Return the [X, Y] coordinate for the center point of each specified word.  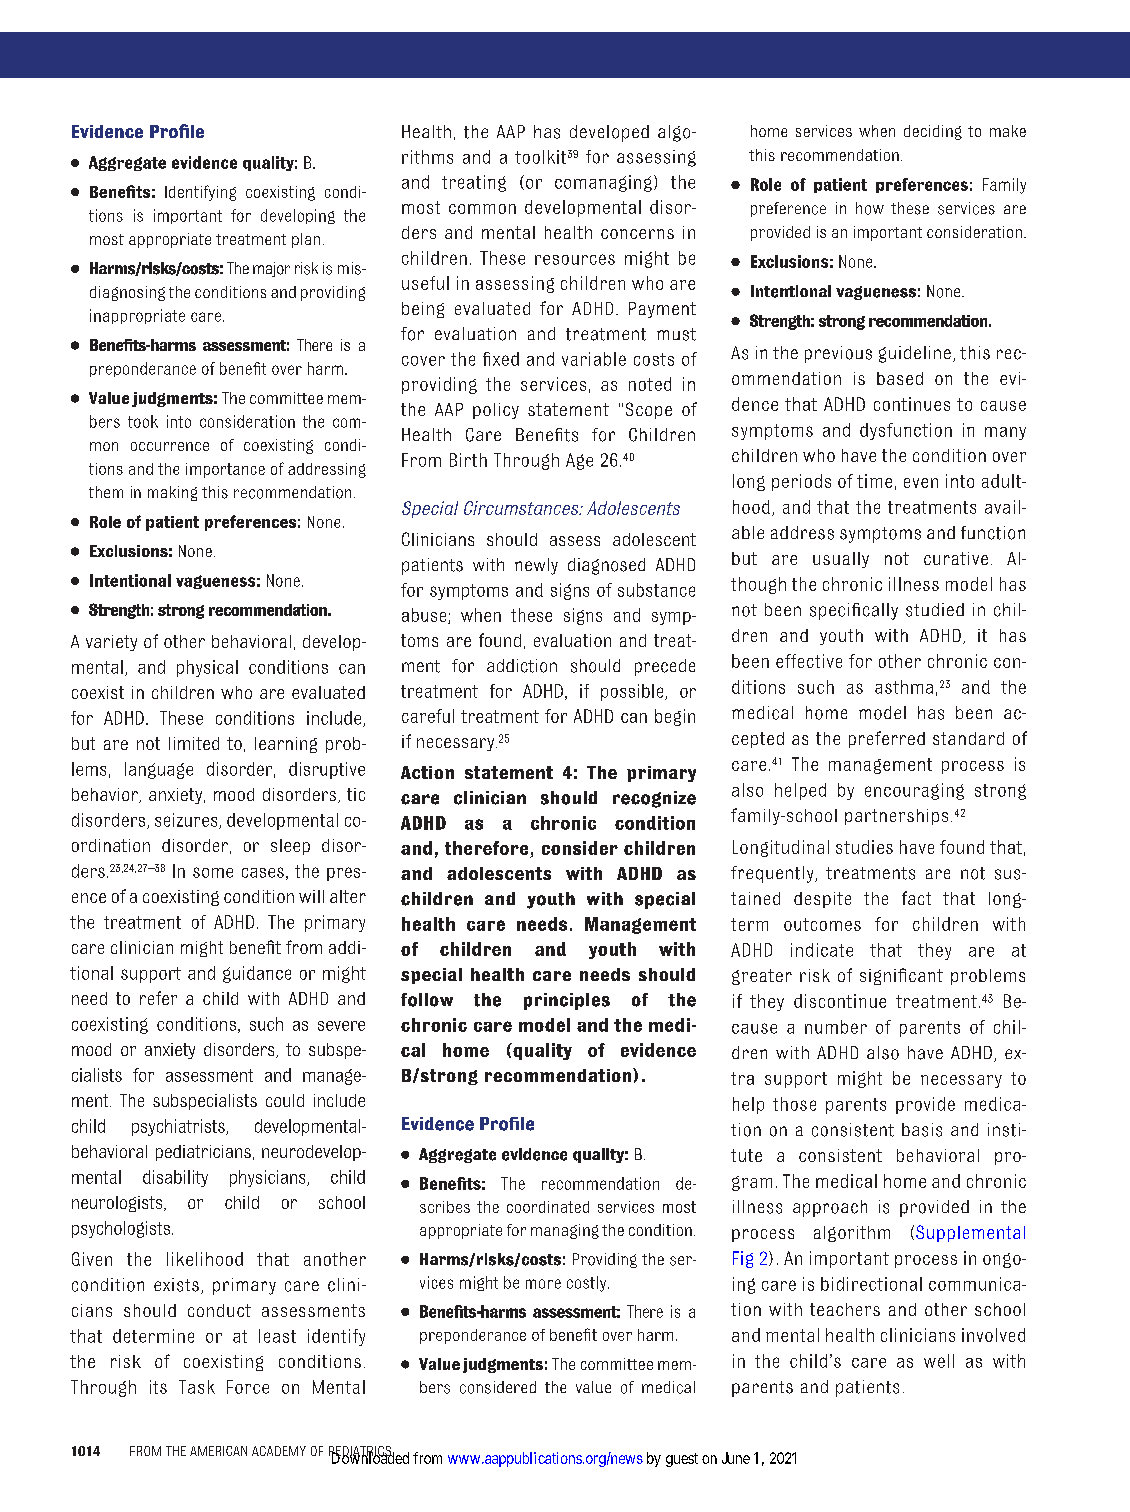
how [870, 208]
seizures [187, 821]
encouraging [914, 791]
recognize [654, 799]
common [482, 209]
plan [306, 240]
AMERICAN [218, 1451]
